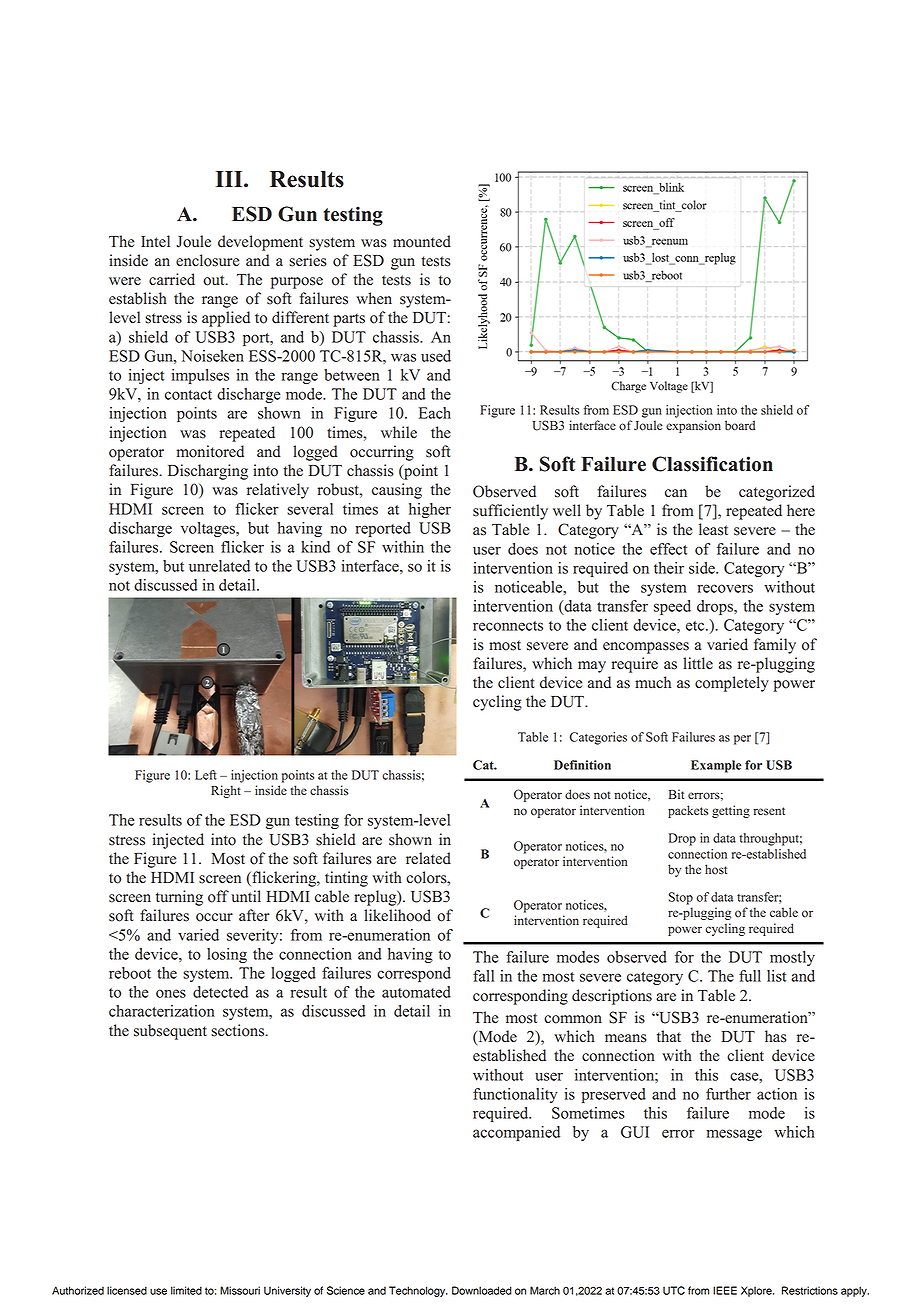 The image size is (924, 1308). What do you see at coordinates (725, 588) in the screenshot?
I see `recovers` at bounding box center [725, 588].
